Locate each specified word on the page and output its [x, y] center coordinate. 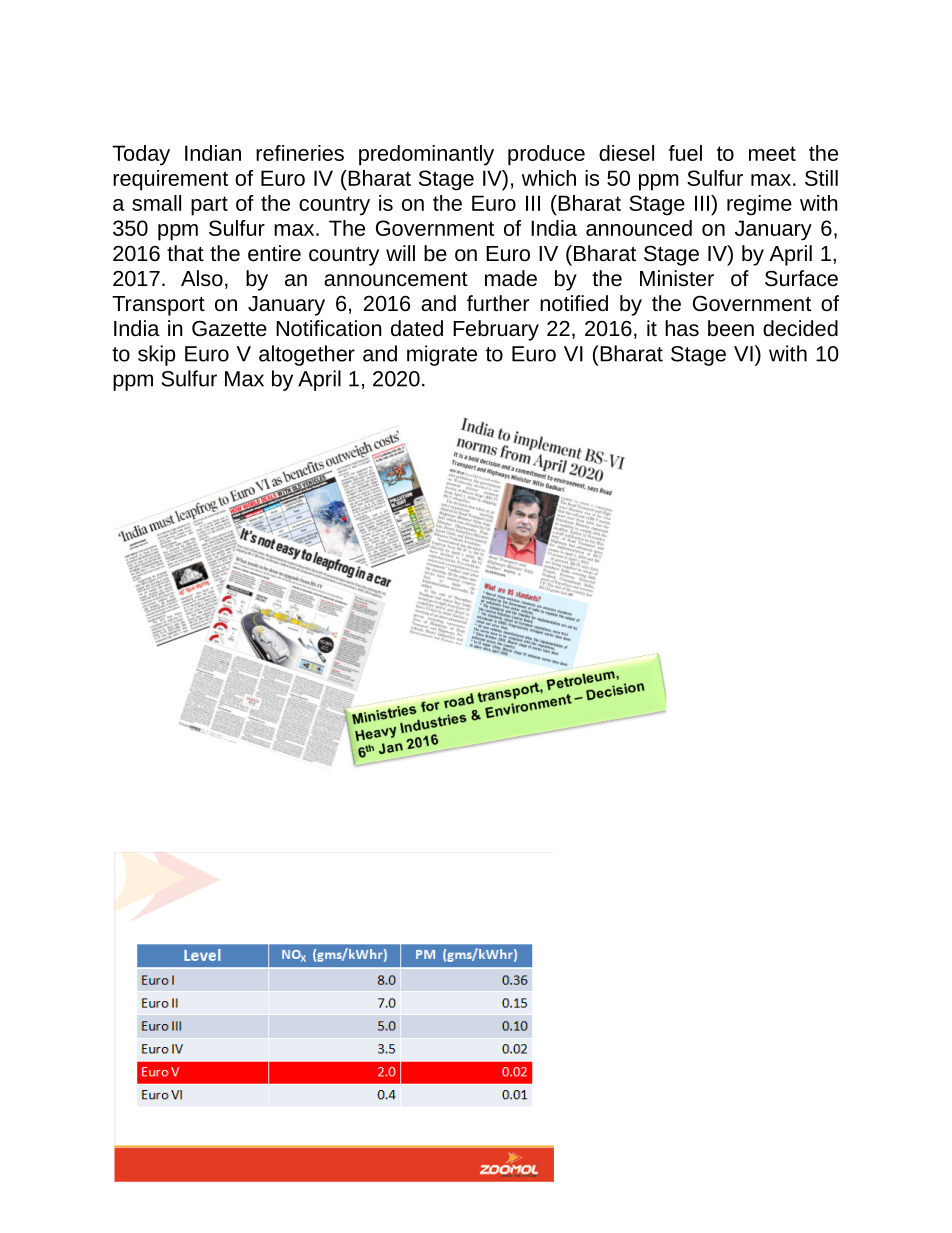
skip [156, 355]
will [400, 253]
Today [141, 155]
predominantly [426, 155]
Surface [801, 278]
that [185, 253]
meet [772, 153]
